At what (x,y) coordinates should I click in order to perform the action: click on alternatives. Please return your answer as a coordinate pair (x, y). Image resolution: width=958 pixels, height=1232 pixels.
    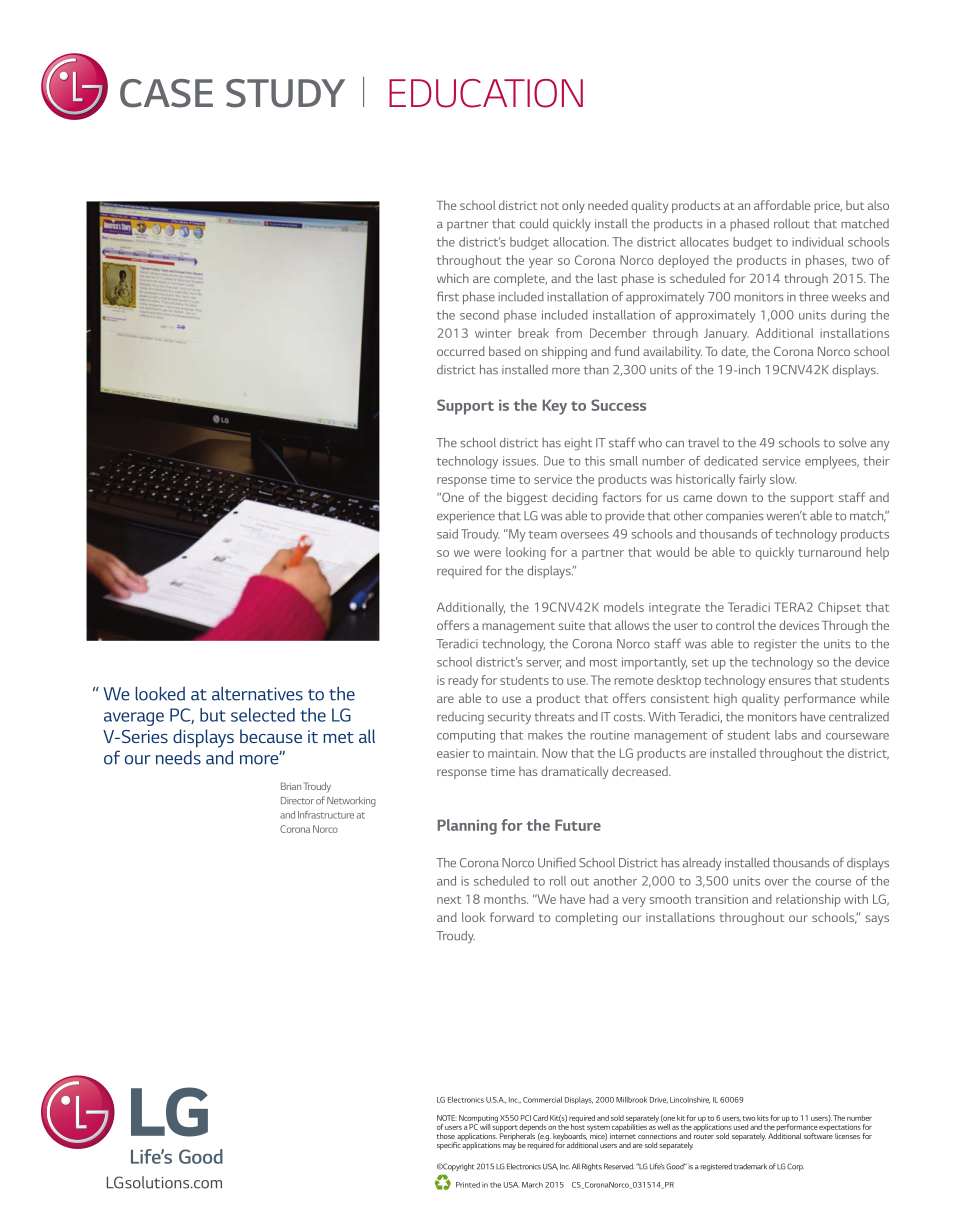
    Looking at the image, I should click on (257, 693).
